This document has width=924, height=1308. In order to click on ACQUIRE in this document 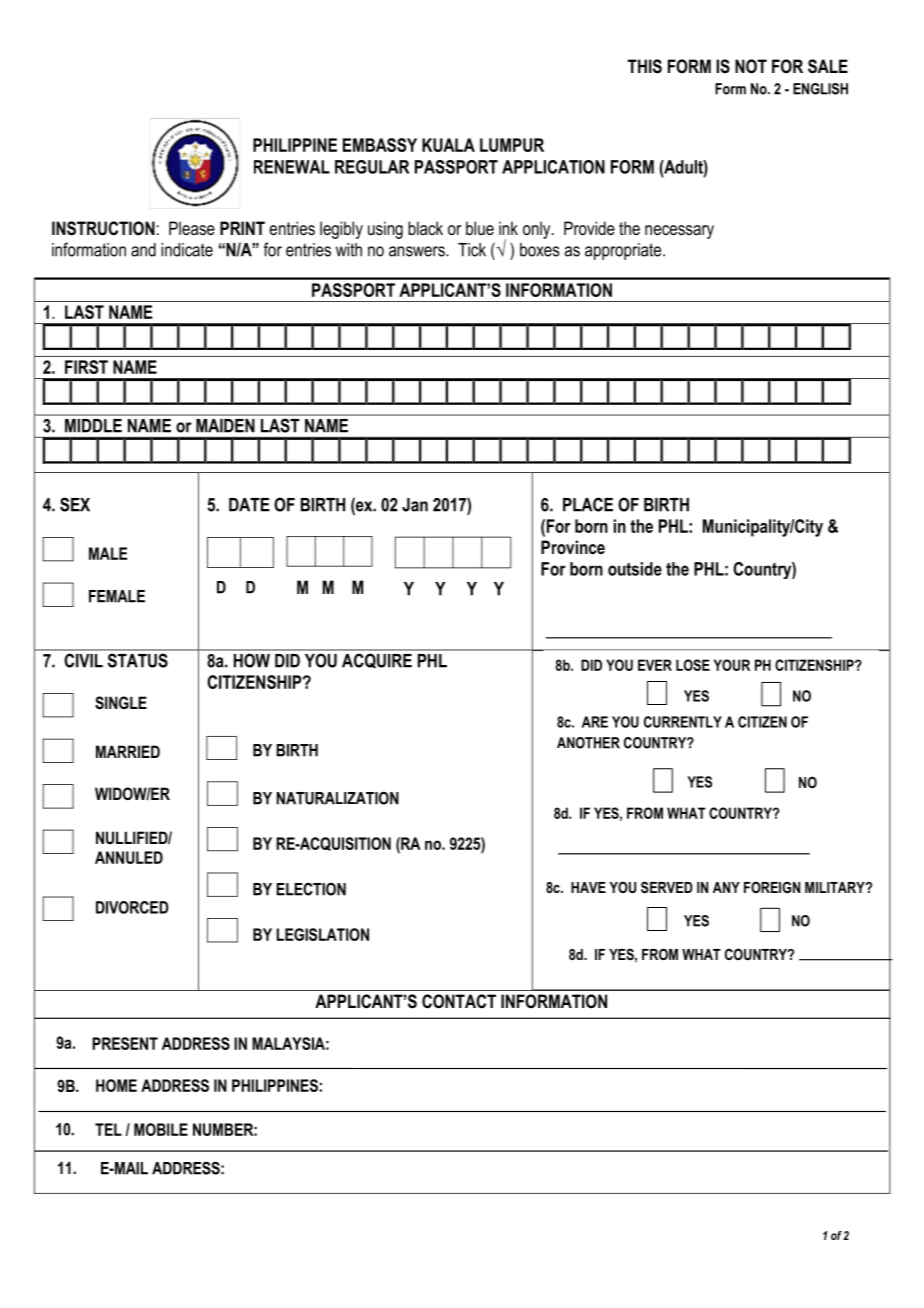, I will do `click(377, 661)`.
